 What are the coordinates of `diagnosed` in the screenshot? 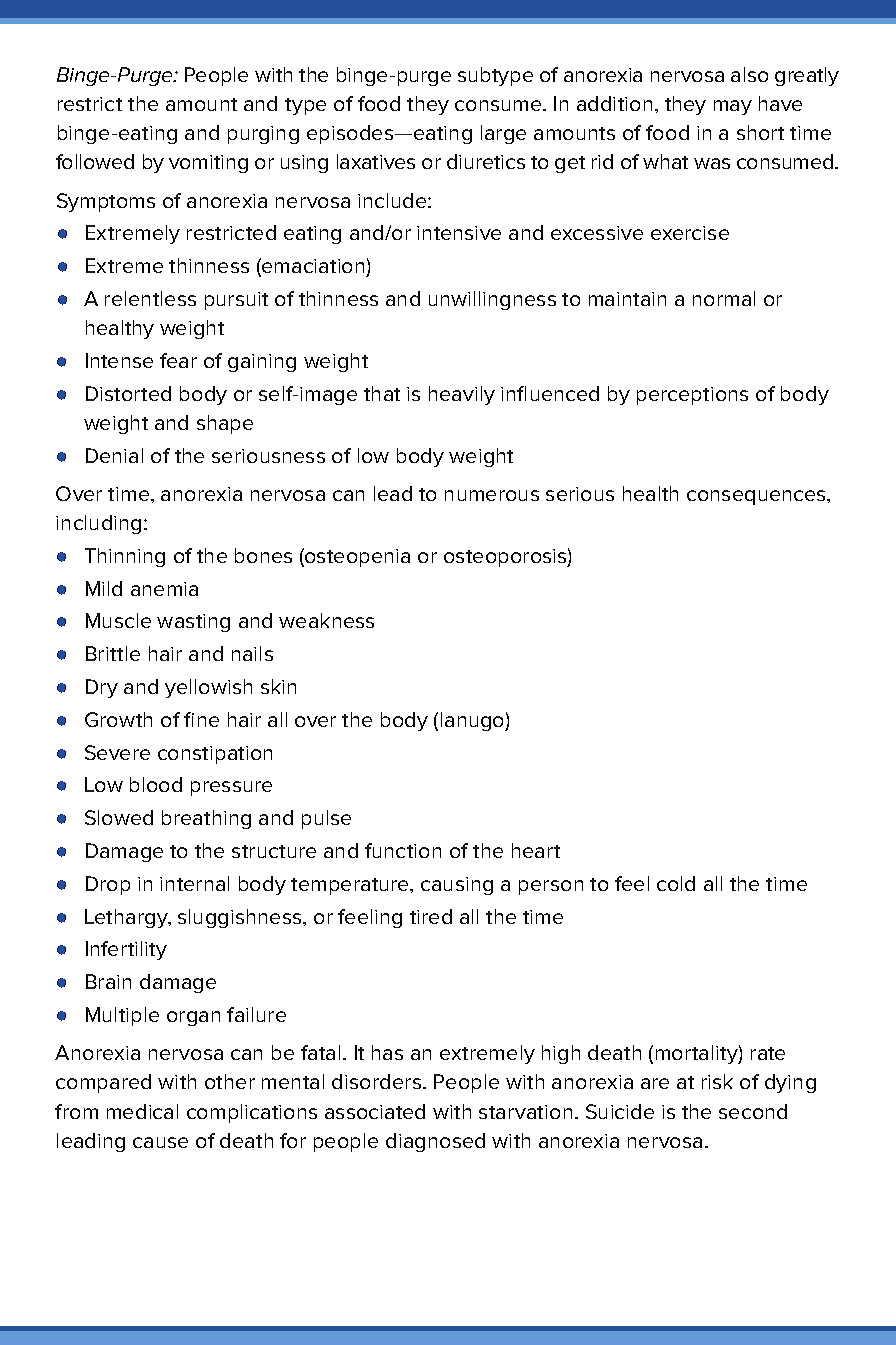 It's located at (435, 1142).
